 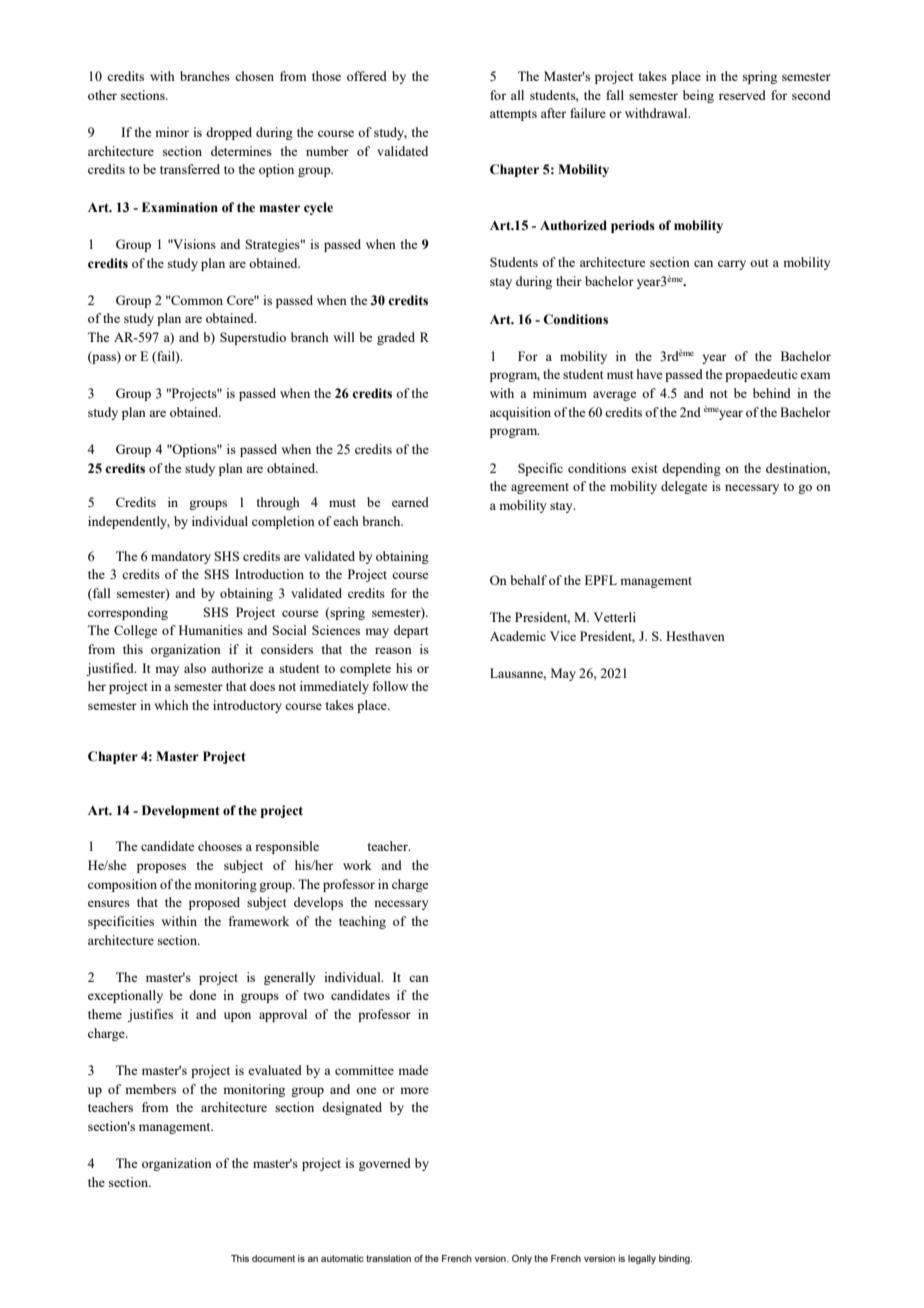 I want to click on through, so click(x=278, y=503).
